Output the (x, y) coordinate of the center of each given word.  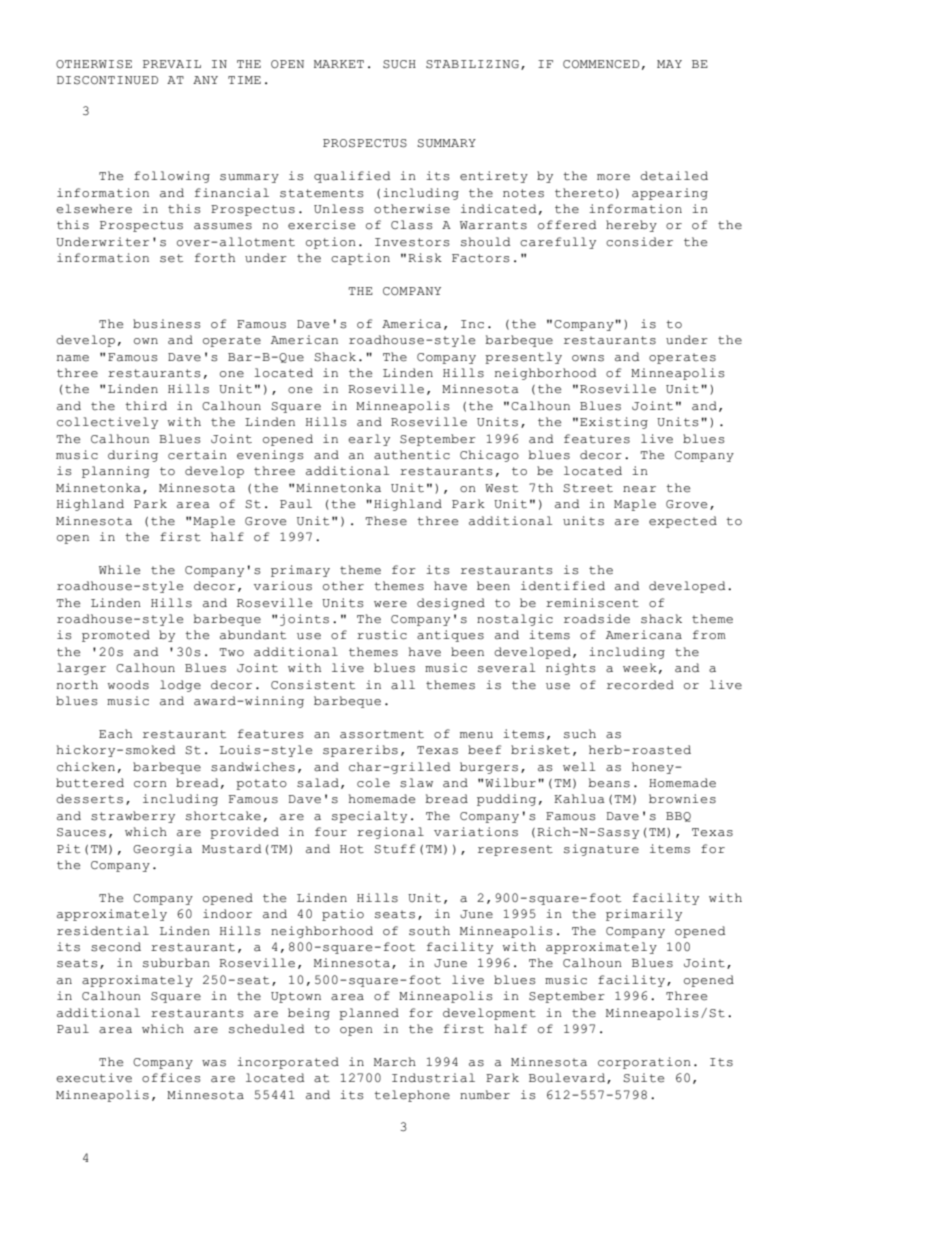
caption (360, 259)
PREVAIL (172, 64)
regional (390, 833)
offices (171, 1078)
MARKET (339, 64)
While (119, 570)
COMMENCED (601, 64)
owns (588, 358)
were (390, 604)
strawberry (133, 817)
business (167, 324)
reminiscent (592, 603)
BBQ (678, 817)
